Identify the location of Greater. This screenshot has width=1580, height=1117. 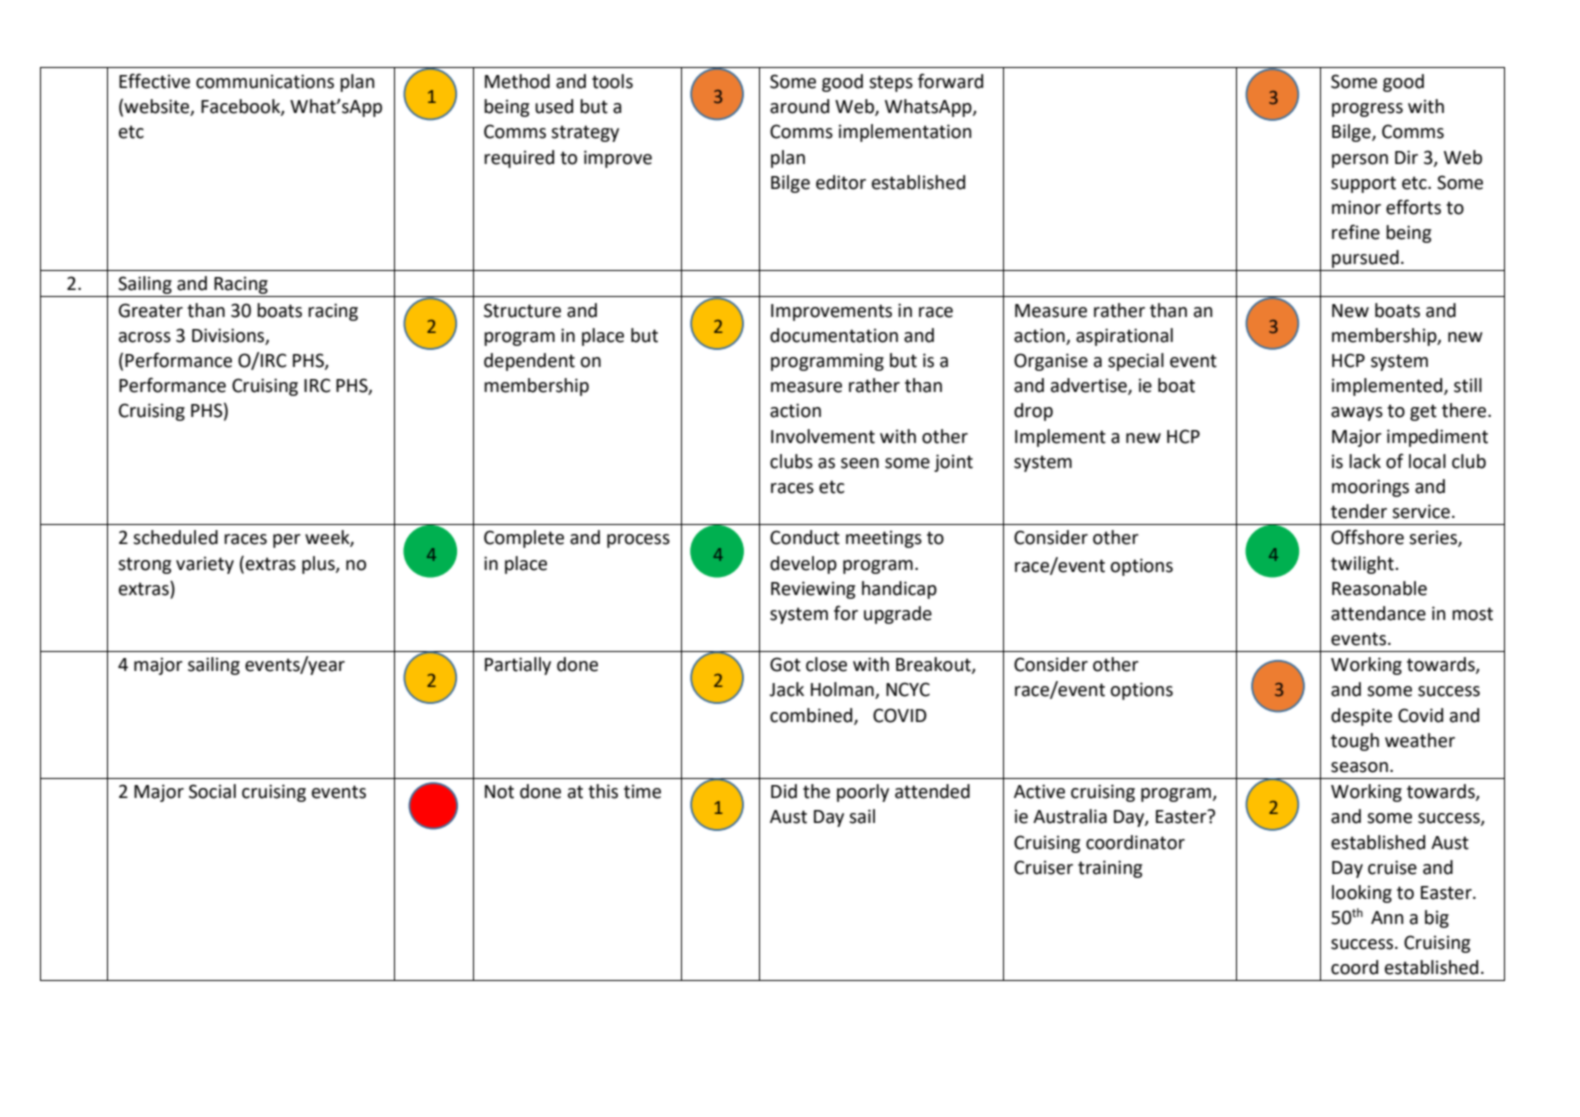
(150, 310).
